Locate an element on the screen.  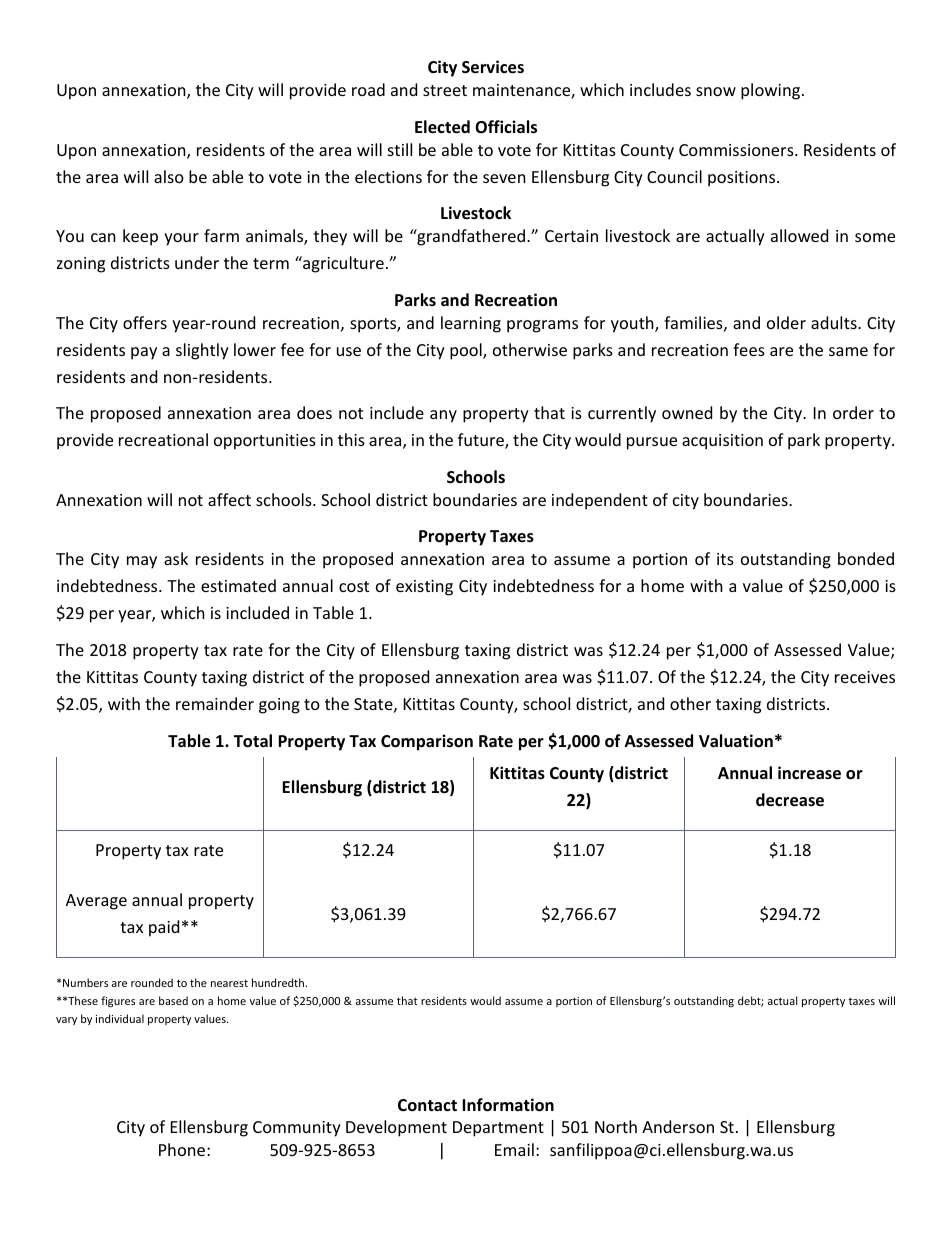
Community is located at coordinates (297, 1129).
